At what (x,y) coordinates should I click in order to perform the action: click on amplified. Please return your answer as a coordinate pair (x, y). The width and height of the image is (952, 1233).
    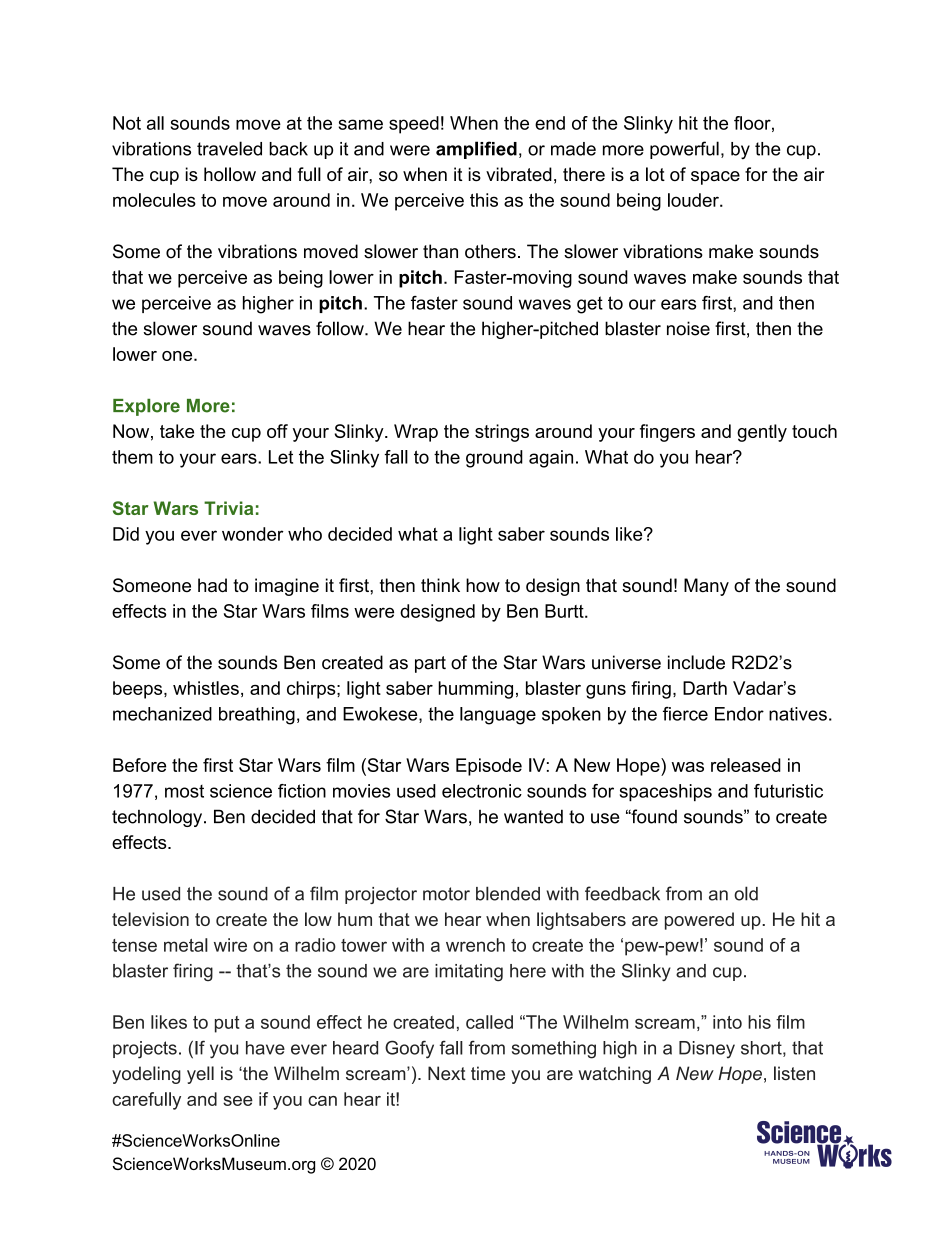
    Looking at the image, I should click on (476, 150).
